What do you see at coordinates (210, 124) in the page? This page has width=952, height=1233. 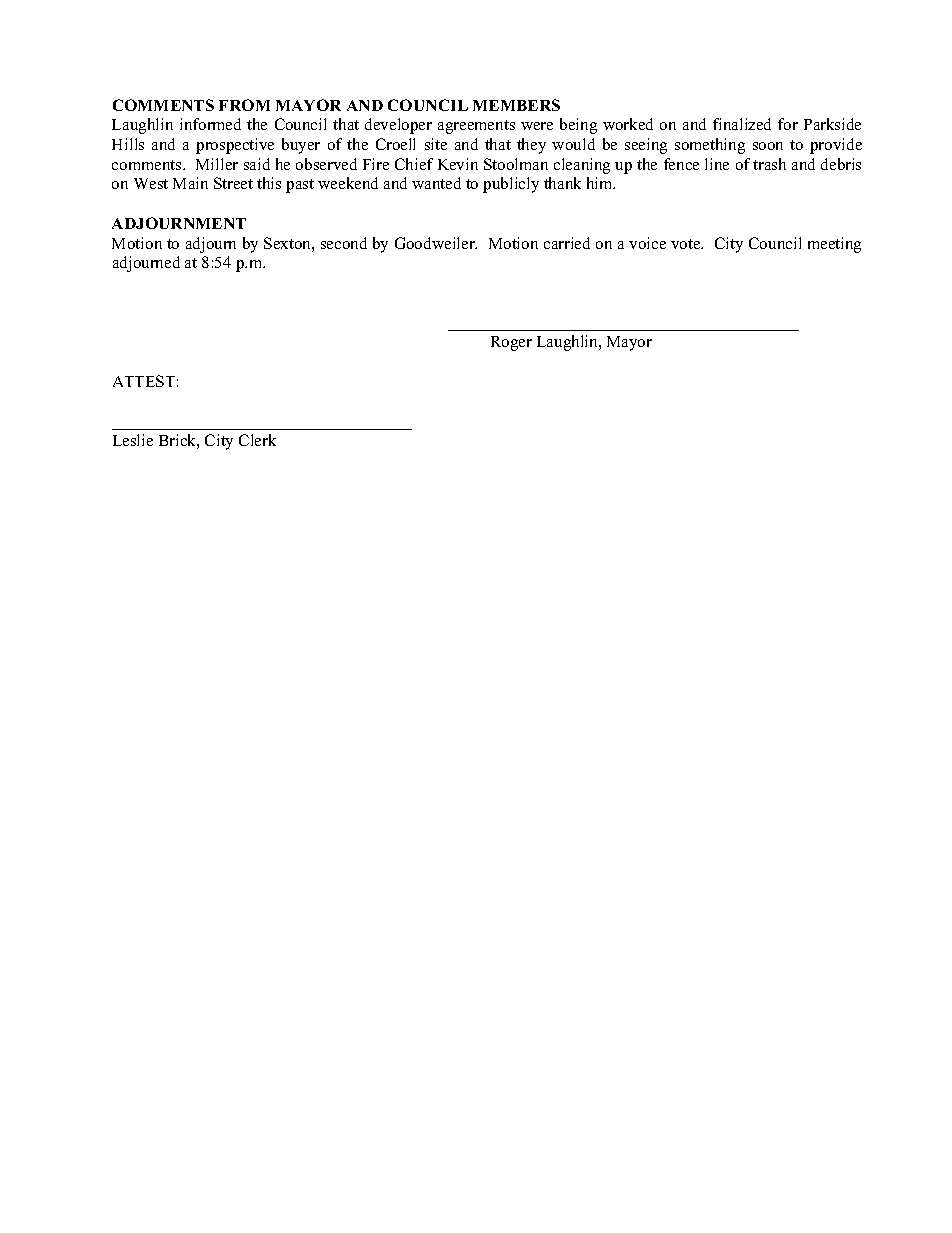 I see `informed` at bounding box center [210, 124].
